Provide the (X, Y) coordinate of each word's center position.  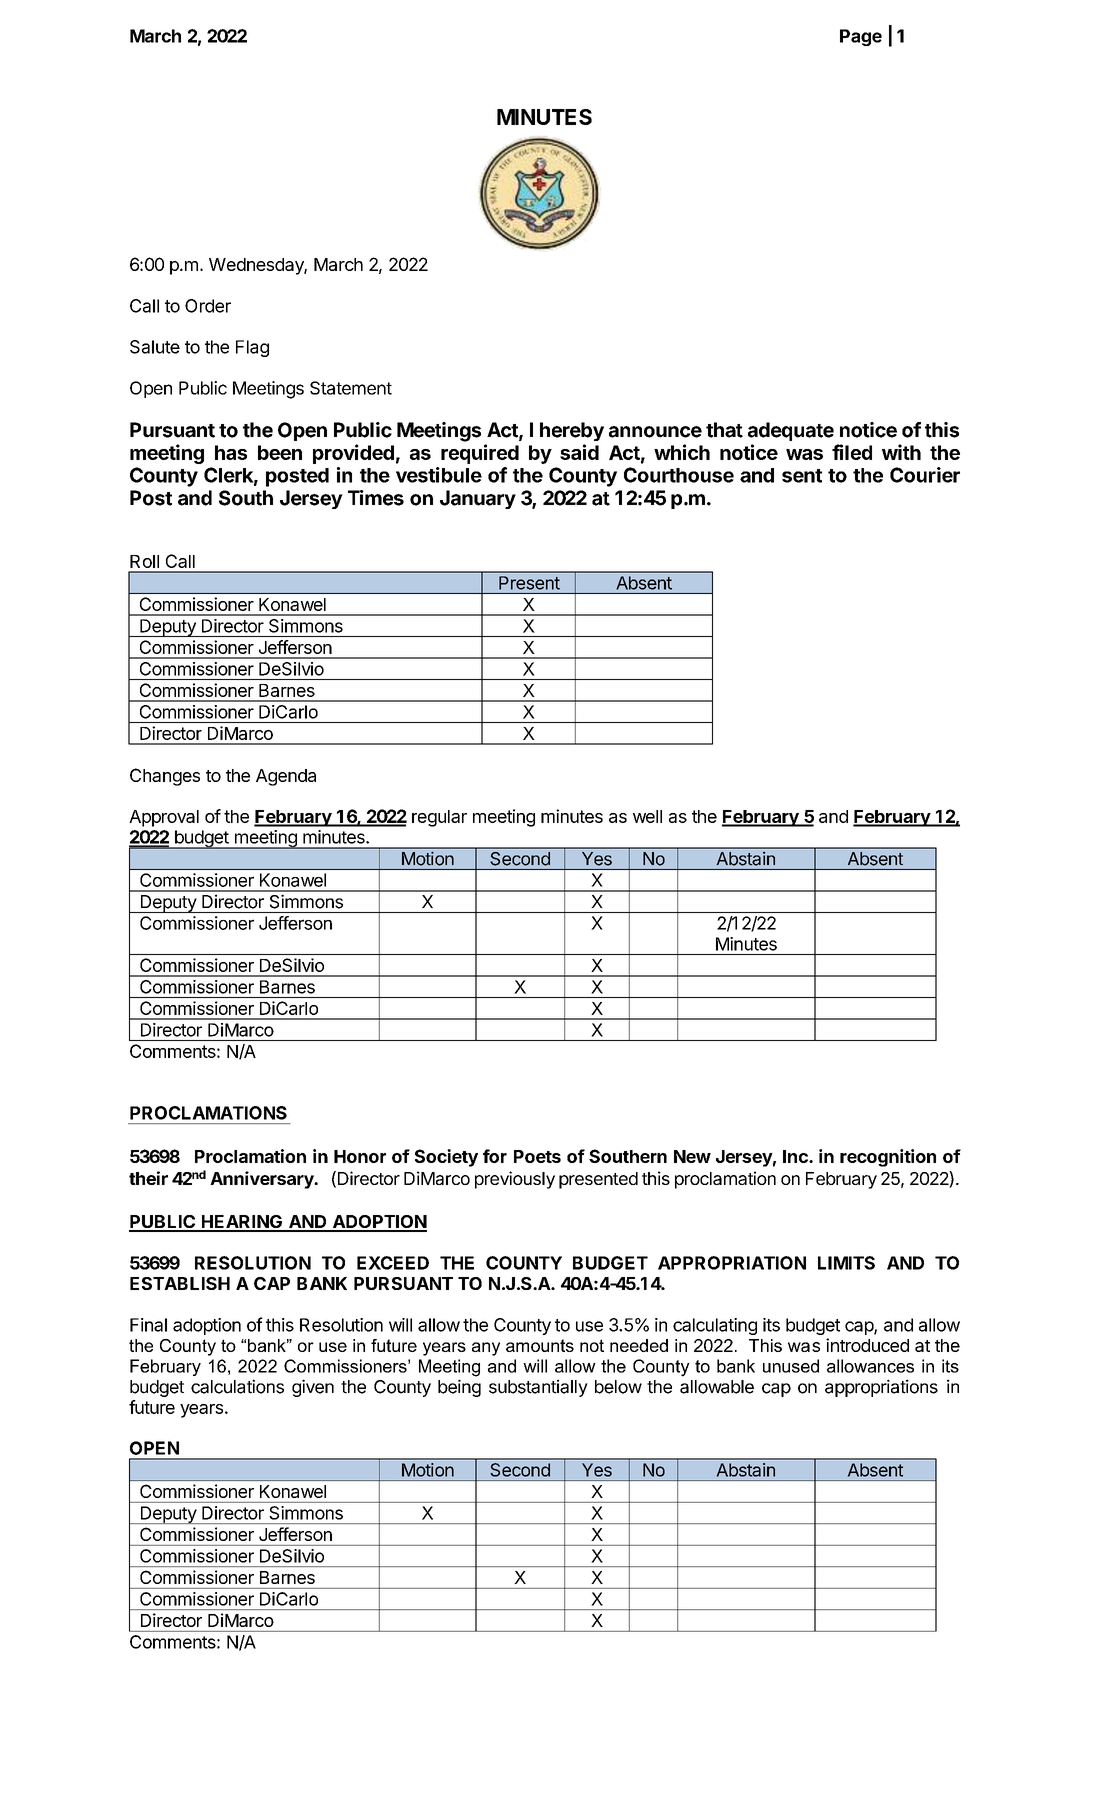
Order (208, 306)
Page (861, 37)
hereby (572, 431)
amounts (540, 1345)
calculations (237, 1386)
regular (439, 818)
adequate (791, 431)
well (647, 816)
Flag (252, 348)
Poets (537, 1156)
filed (852, 452)
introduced (867, 1345)
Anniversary (263, 1180)
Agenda (286, 777)
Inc (796, 1156)
